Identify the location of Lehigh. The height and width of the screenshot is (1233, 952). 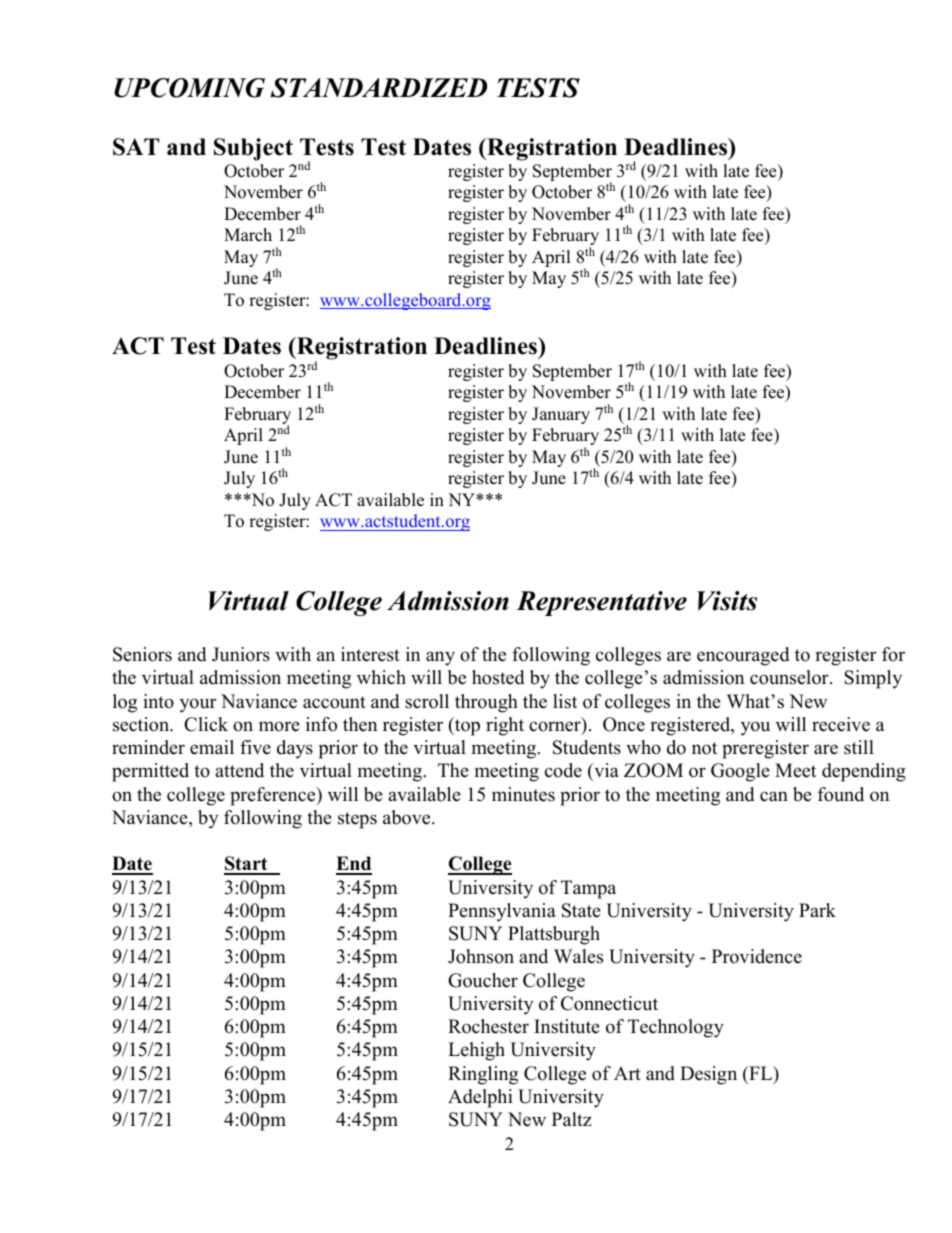
(476, 1051).
